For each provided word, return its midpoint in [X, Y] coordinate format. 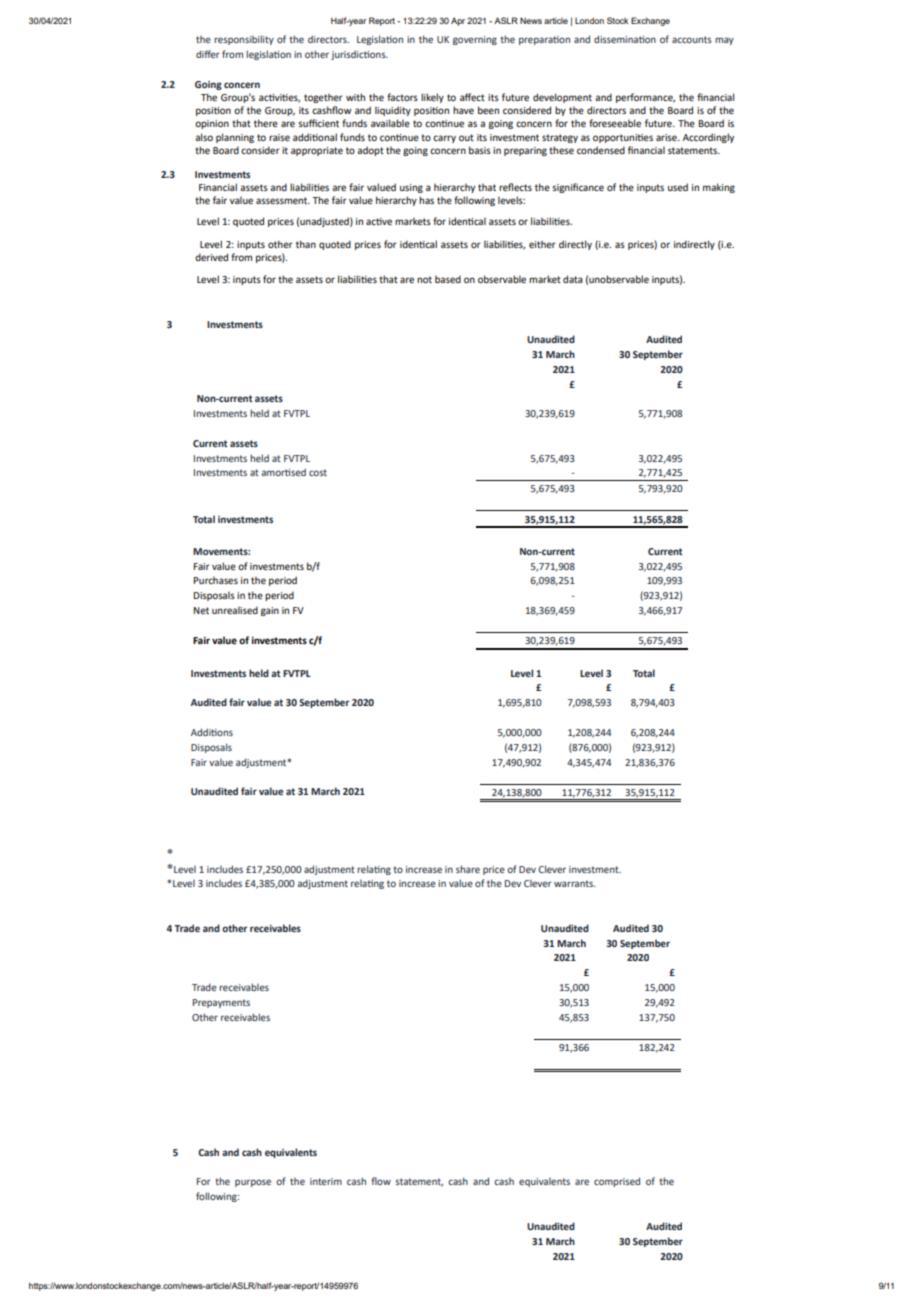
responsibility [244, 40]
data [573, 279]
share [468, 869]
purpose [253, 1183]
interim [326, 1181]
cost [318, 472]
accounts [692, 39]
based [448, 279]
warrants [575, 883]
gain [270, 611]
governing [475, 40]
